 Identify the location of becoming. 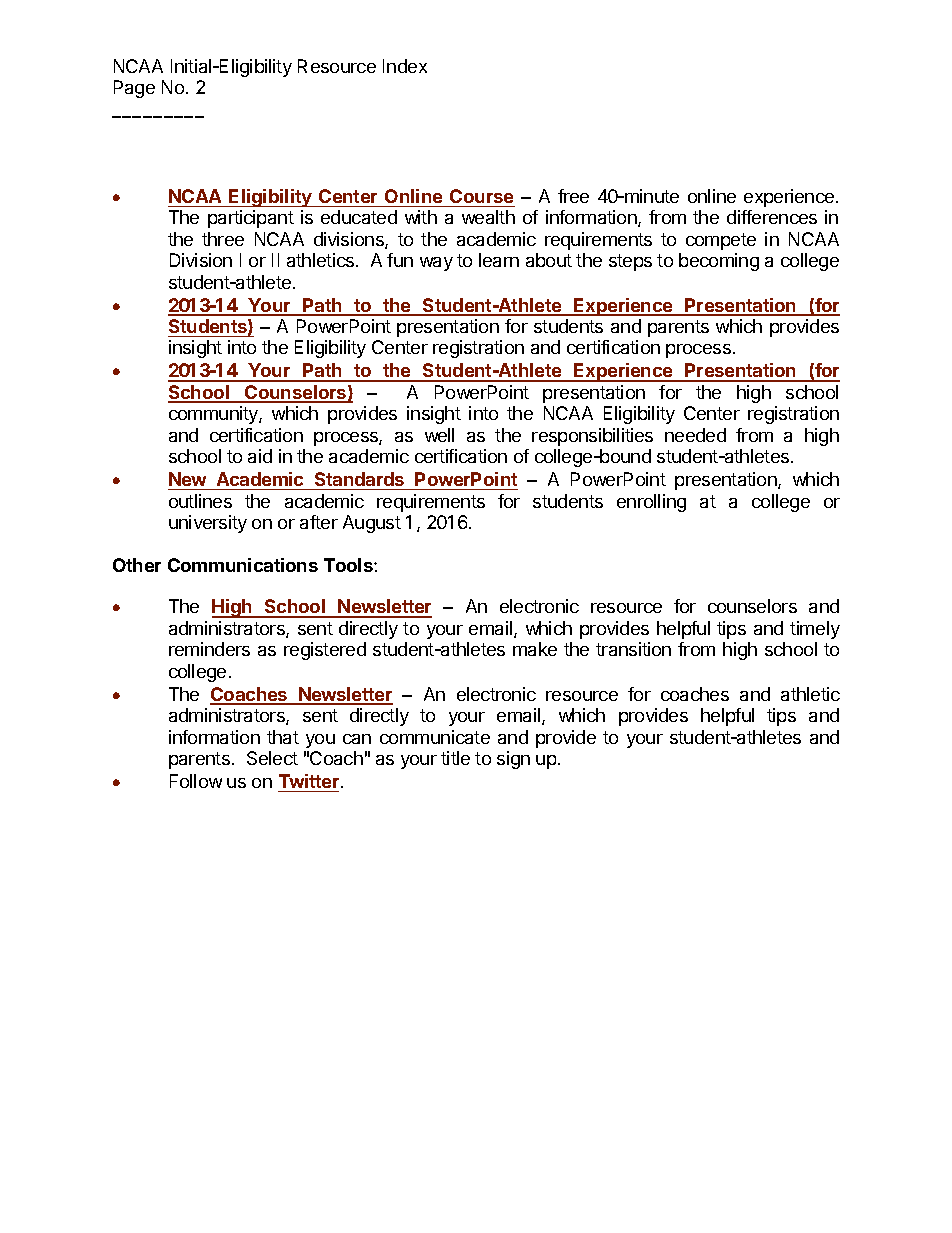
(719, 262).
